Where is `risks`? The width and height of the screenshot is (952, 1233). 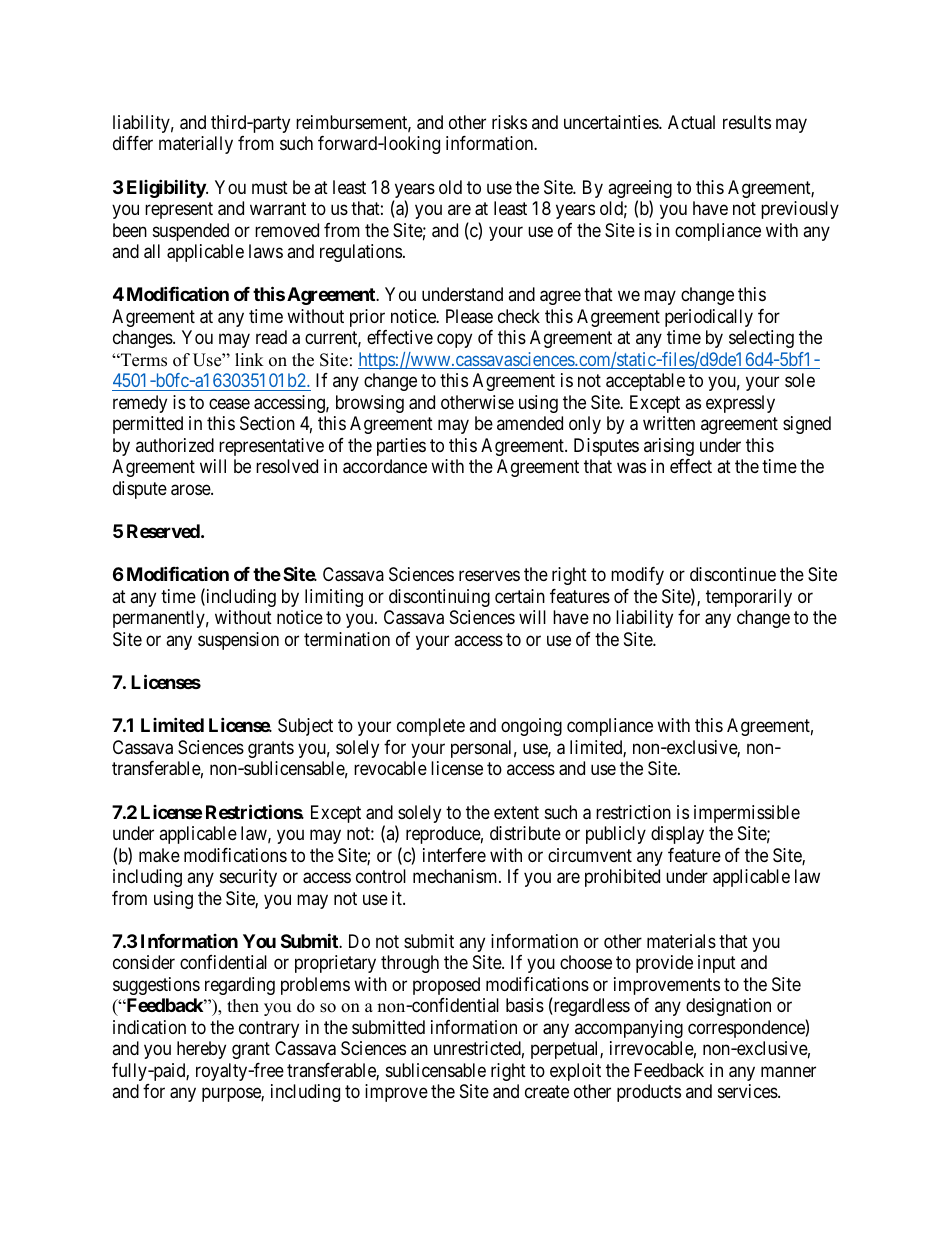
risks is located at coordinates (509, 122).
